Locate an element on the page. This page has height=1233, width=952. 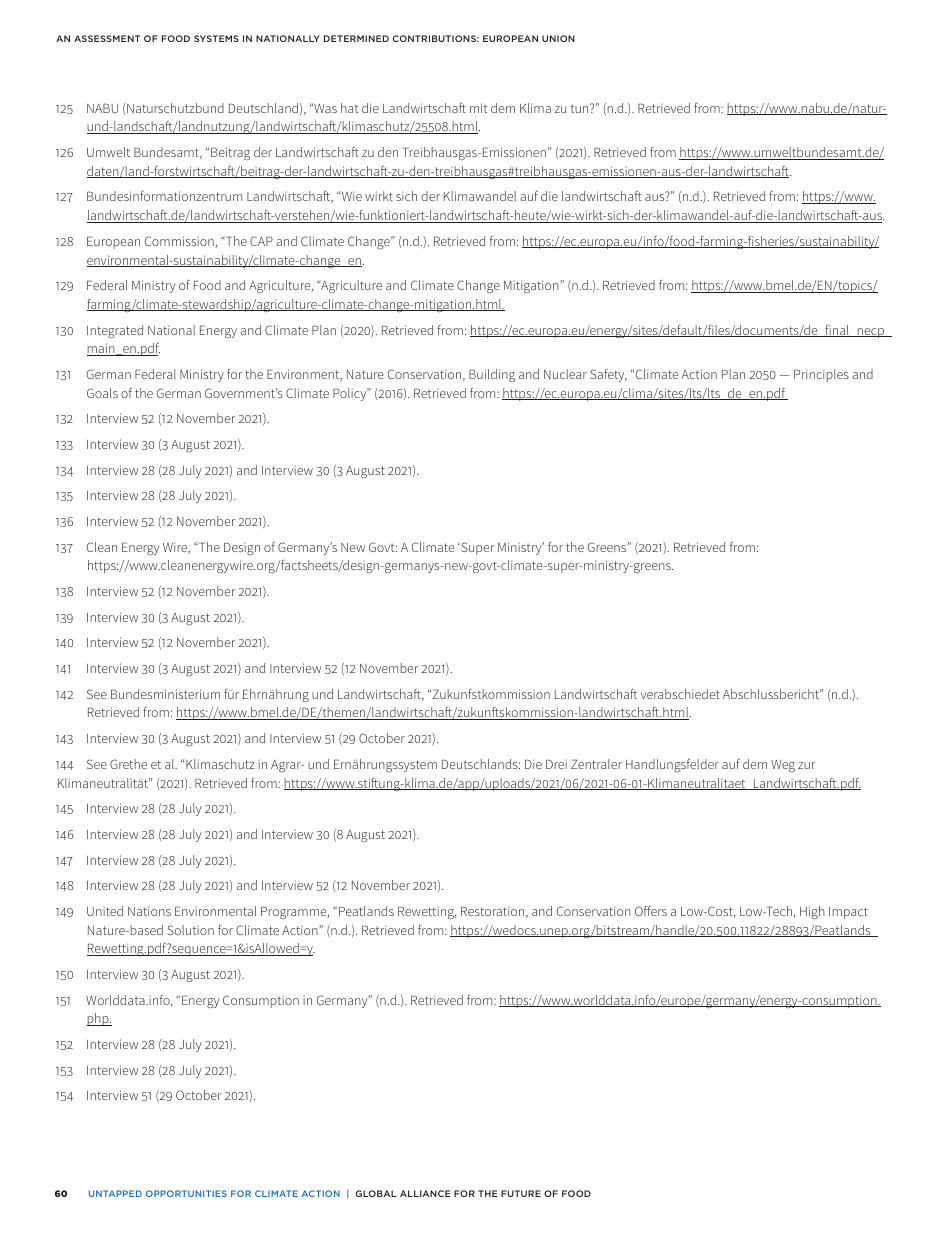
Principles is located at coordinates (821, 375).
